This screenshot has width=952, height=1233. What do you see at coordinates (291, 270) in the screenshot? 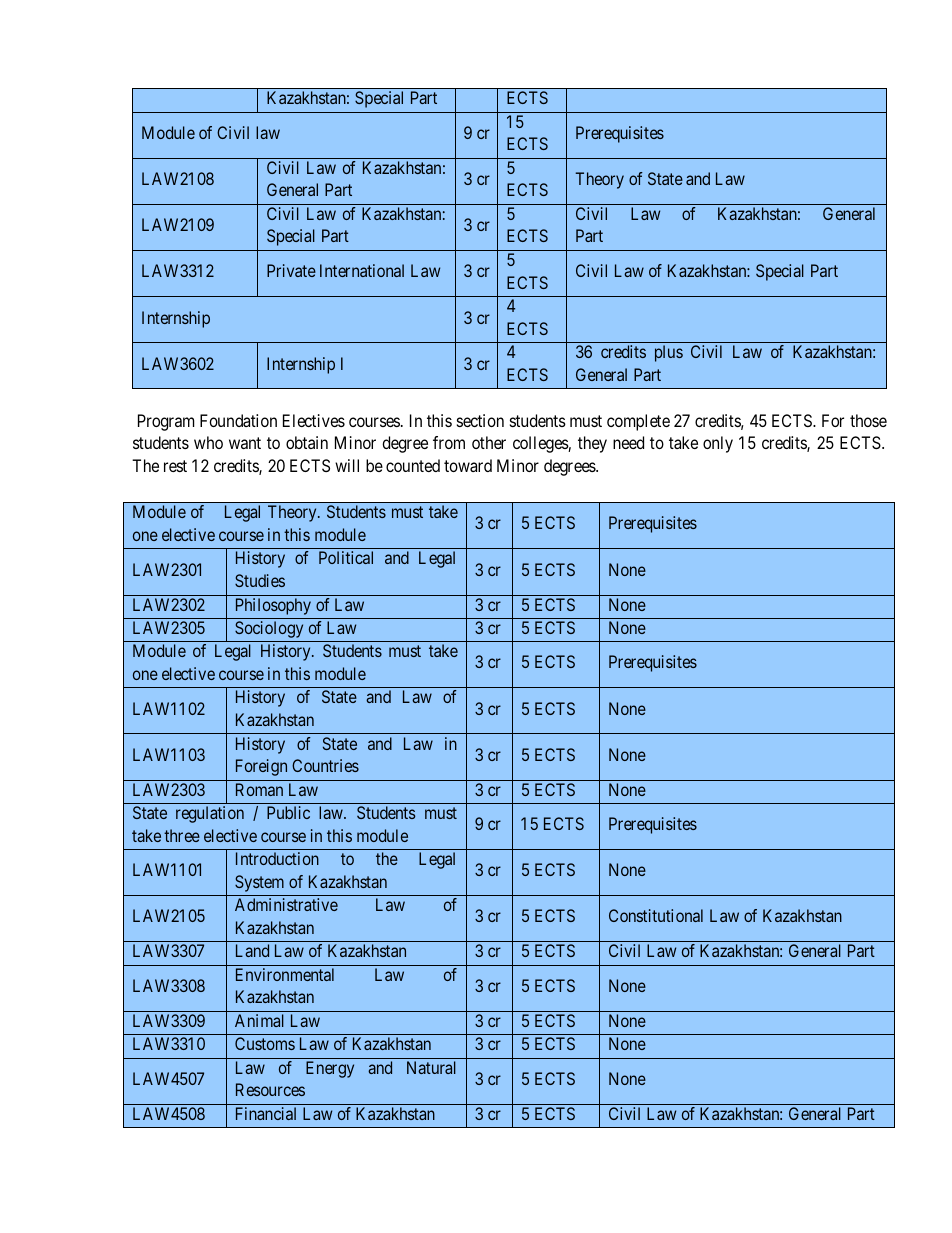
I see `Private` at bounding box center [291, 270].
